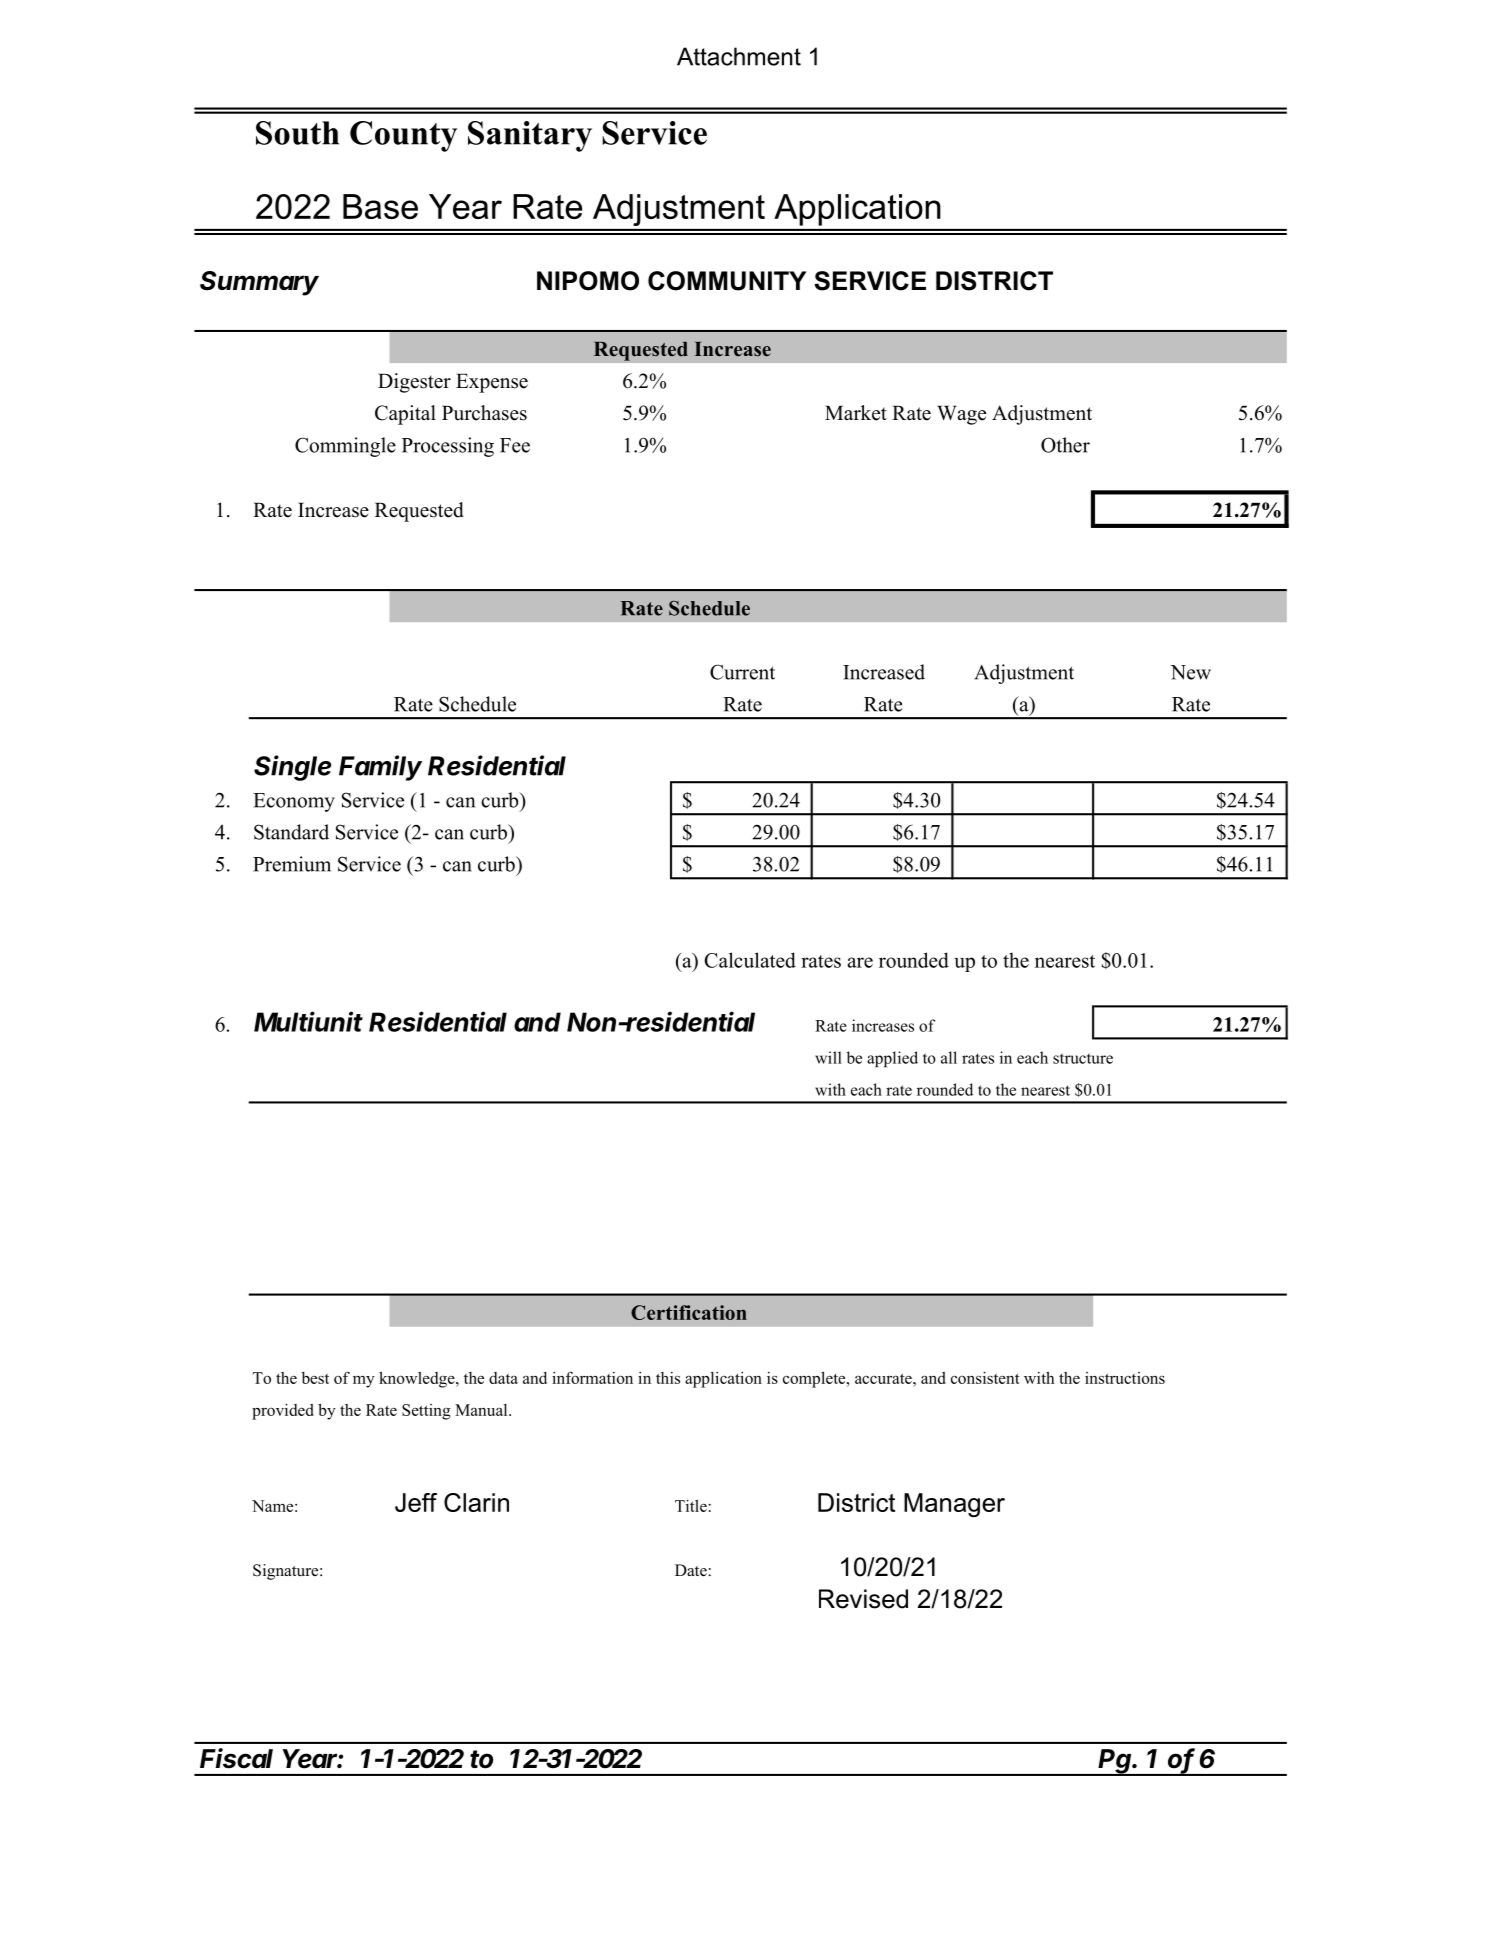 The height and width of the page is (1939, 1498). What do you see at coordinates (292, 864) in the page?
I see `Premium` at bounding box center [292, 864].
